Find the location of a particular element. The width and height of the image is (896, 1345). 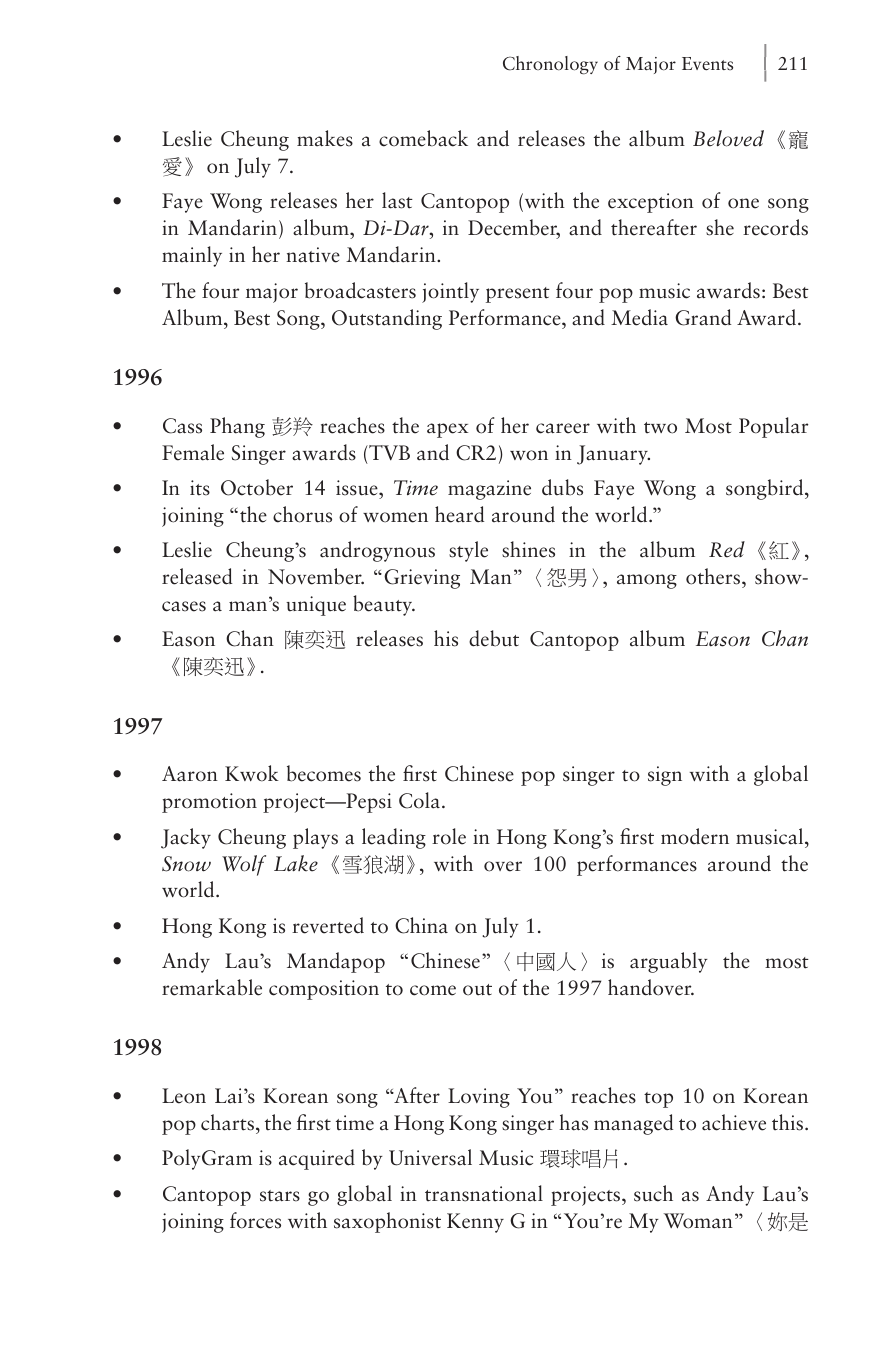

modern is located at coordinates (695, 836).
